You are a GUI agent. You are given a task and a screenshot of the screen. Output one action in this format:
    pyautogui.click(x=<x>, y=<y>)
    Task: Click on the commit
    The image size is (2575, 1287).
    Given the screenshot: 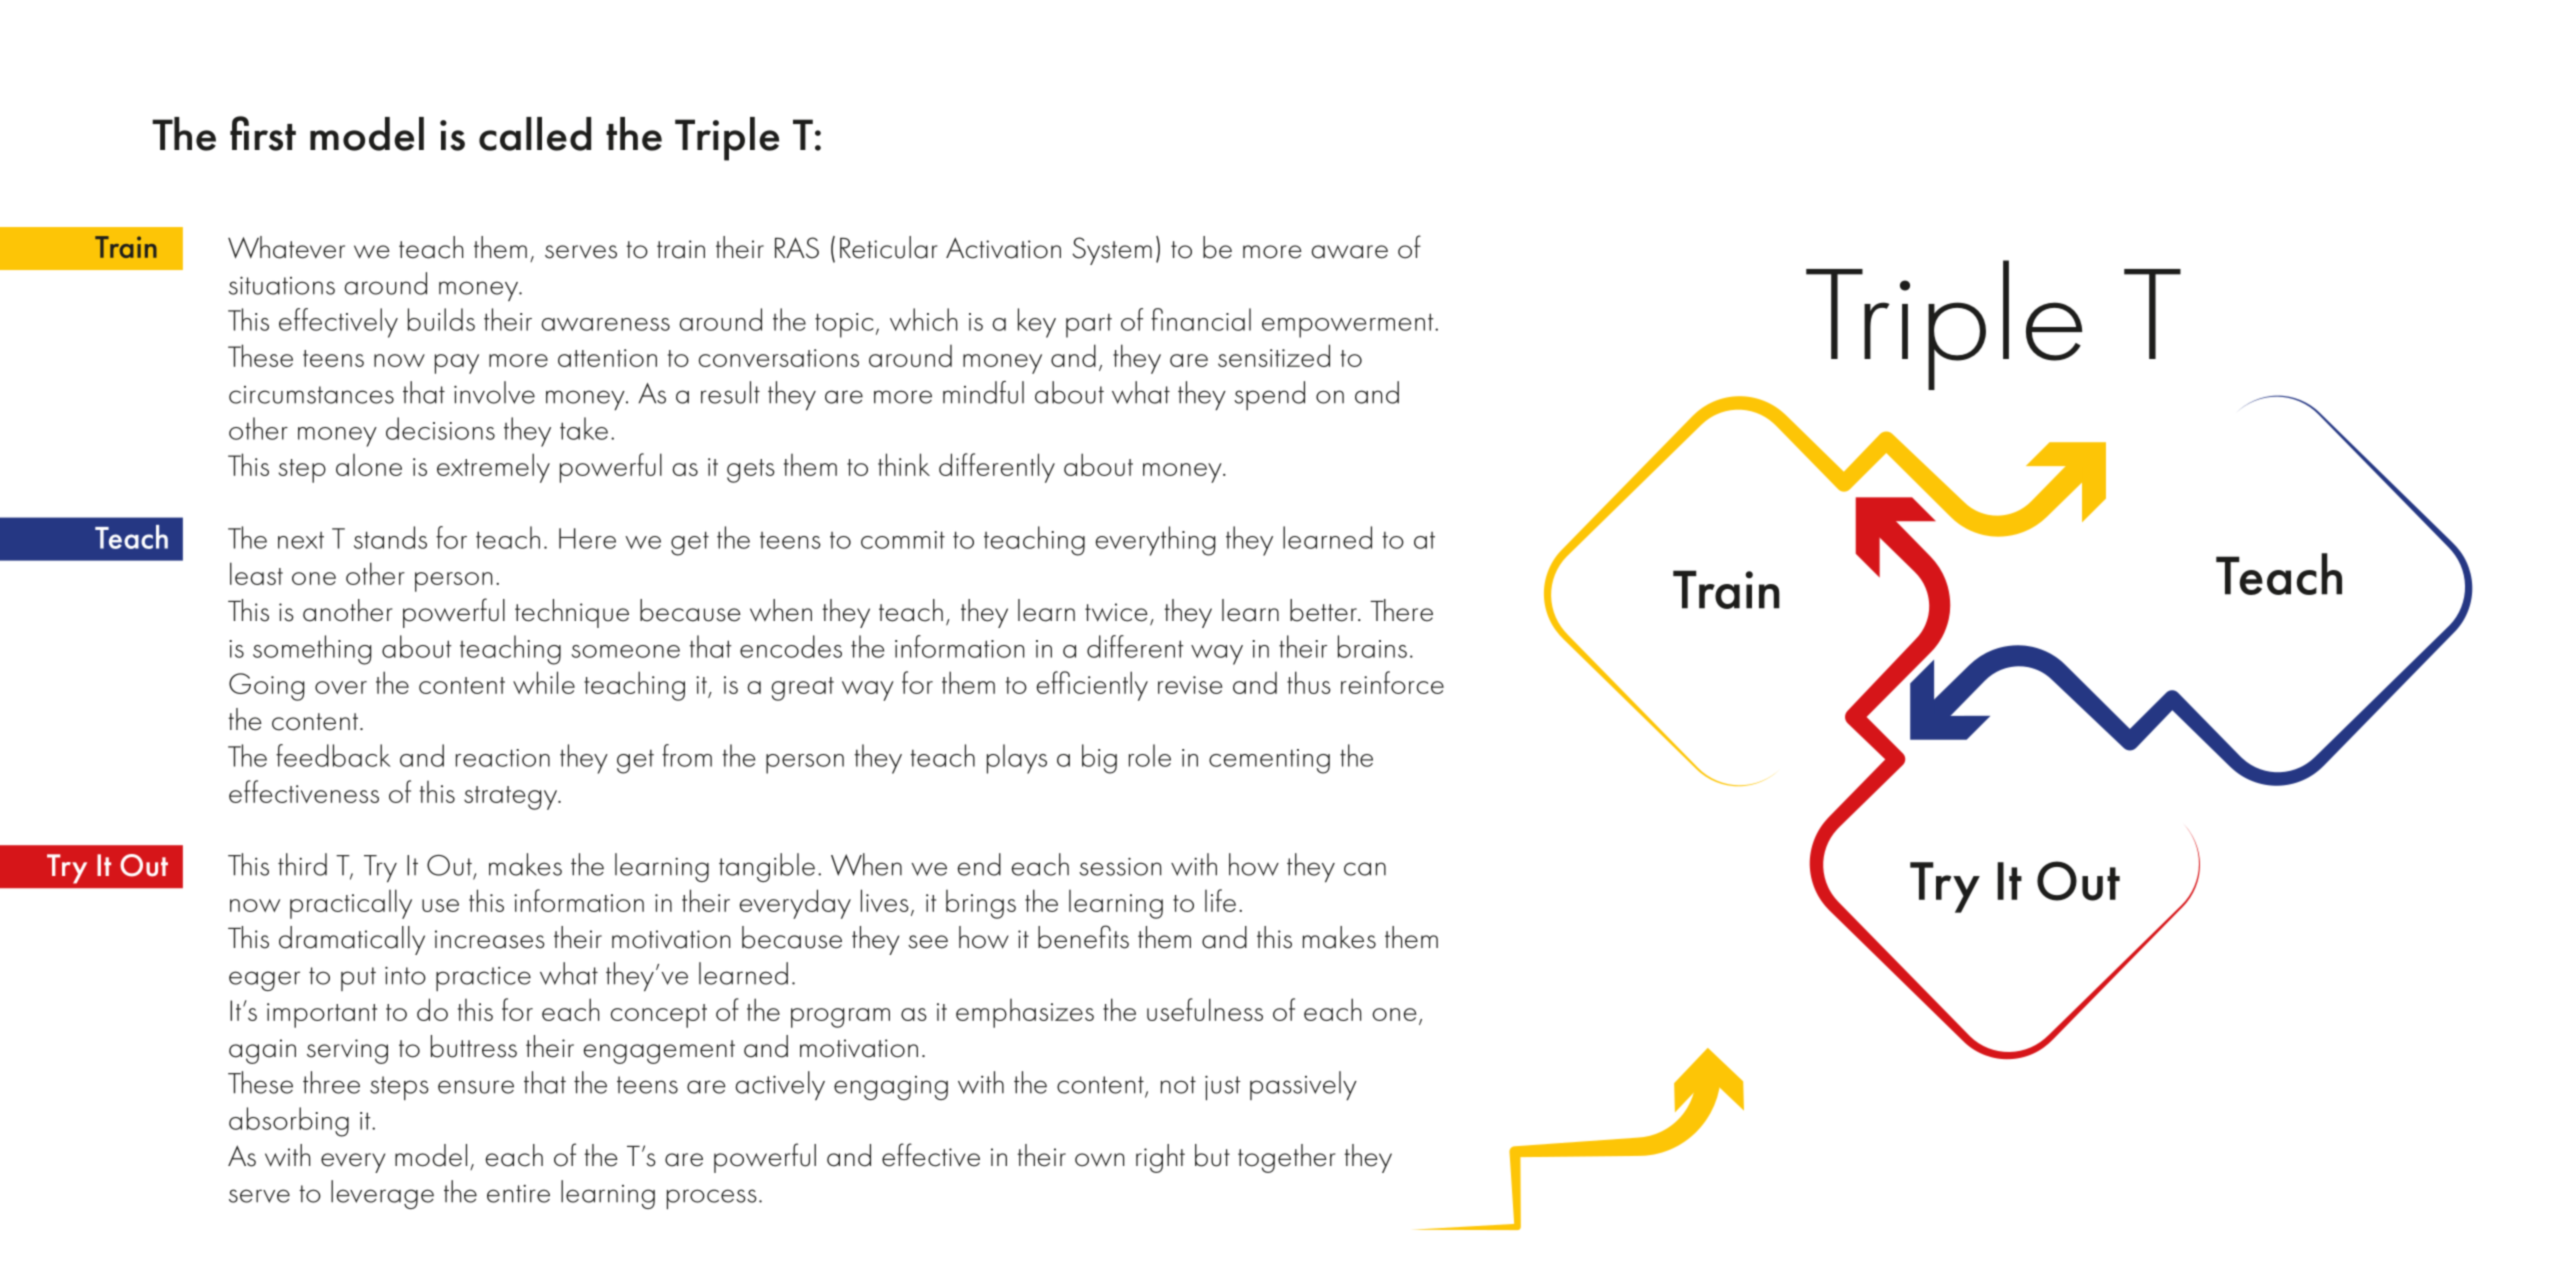 What is the action you would take?
    pyautogui.click(x=903, y=540)
